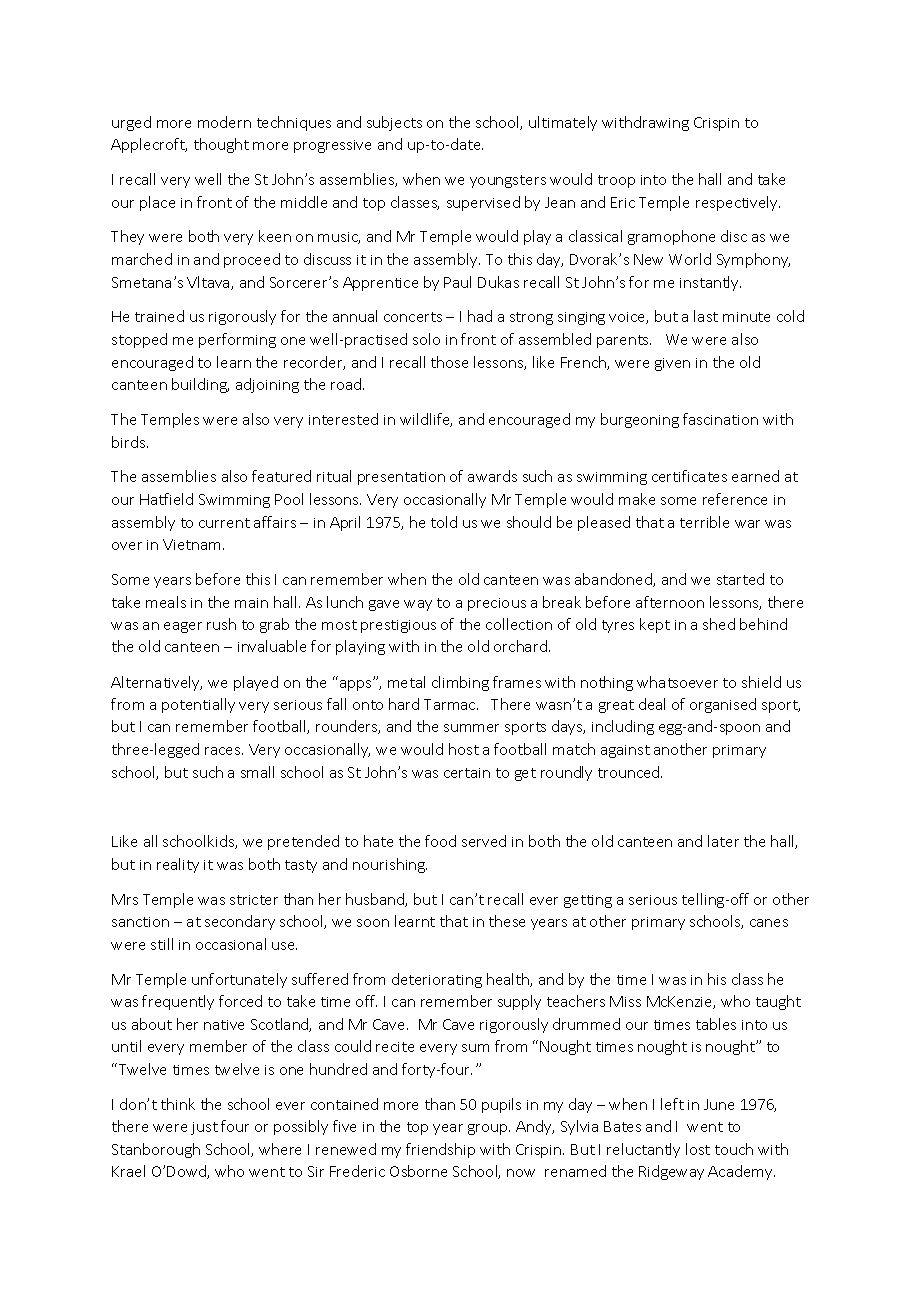  Describe the element at coordinates (460, 683) in the page. I see `climbing` at that location.
